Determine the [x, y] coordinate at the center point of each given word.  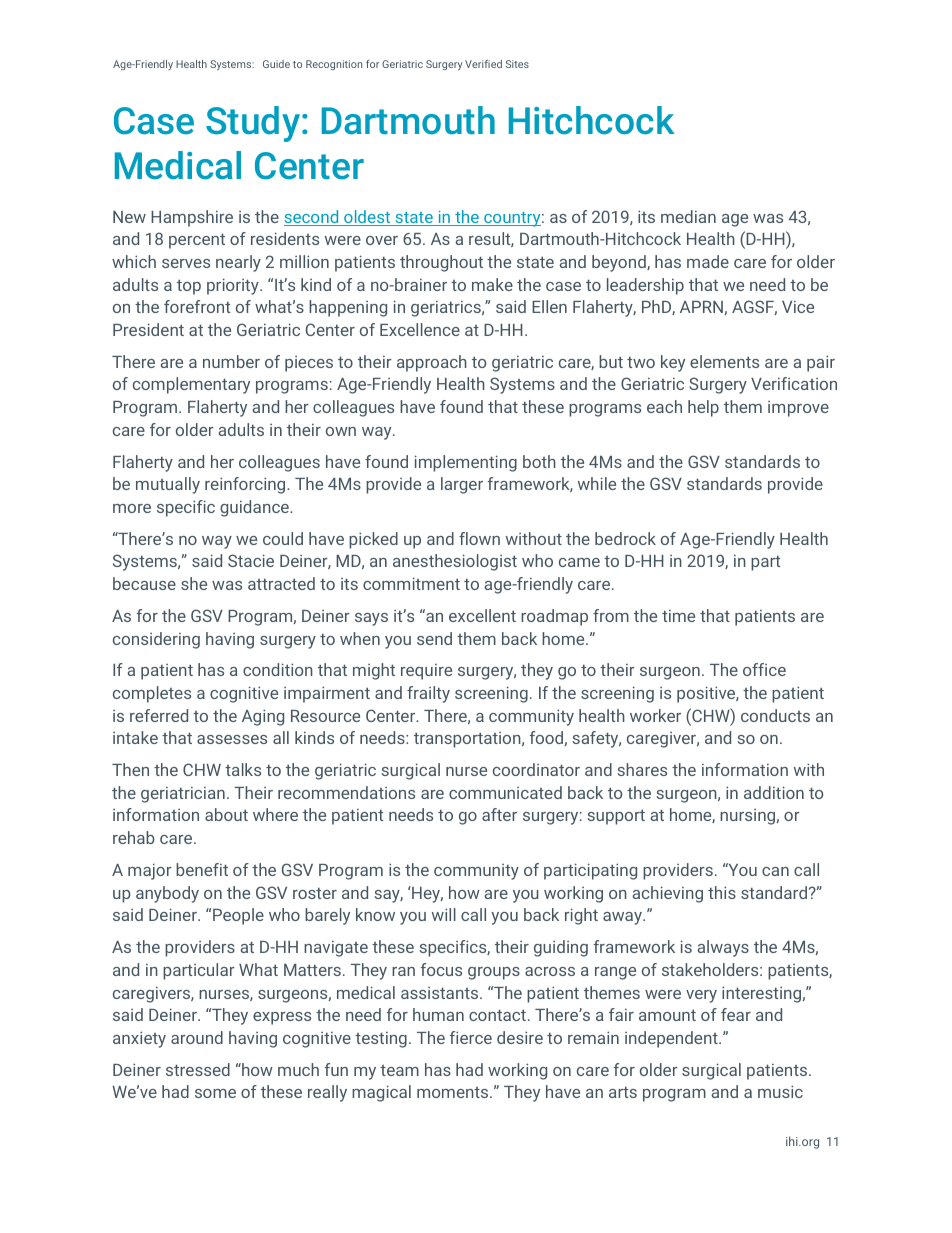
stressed [198, 1069]
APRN [702, 308]
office [764, 669]
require [426, 672]
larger [462, 485]
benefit [202, 869]
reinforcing [246, 485]
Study [254, 124]
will [444, 914]
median [688, 216]
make [492, 284]
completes [152, 694]
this [722, 892]
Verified [483, 64]
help [703, 408]
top [189, 287]
